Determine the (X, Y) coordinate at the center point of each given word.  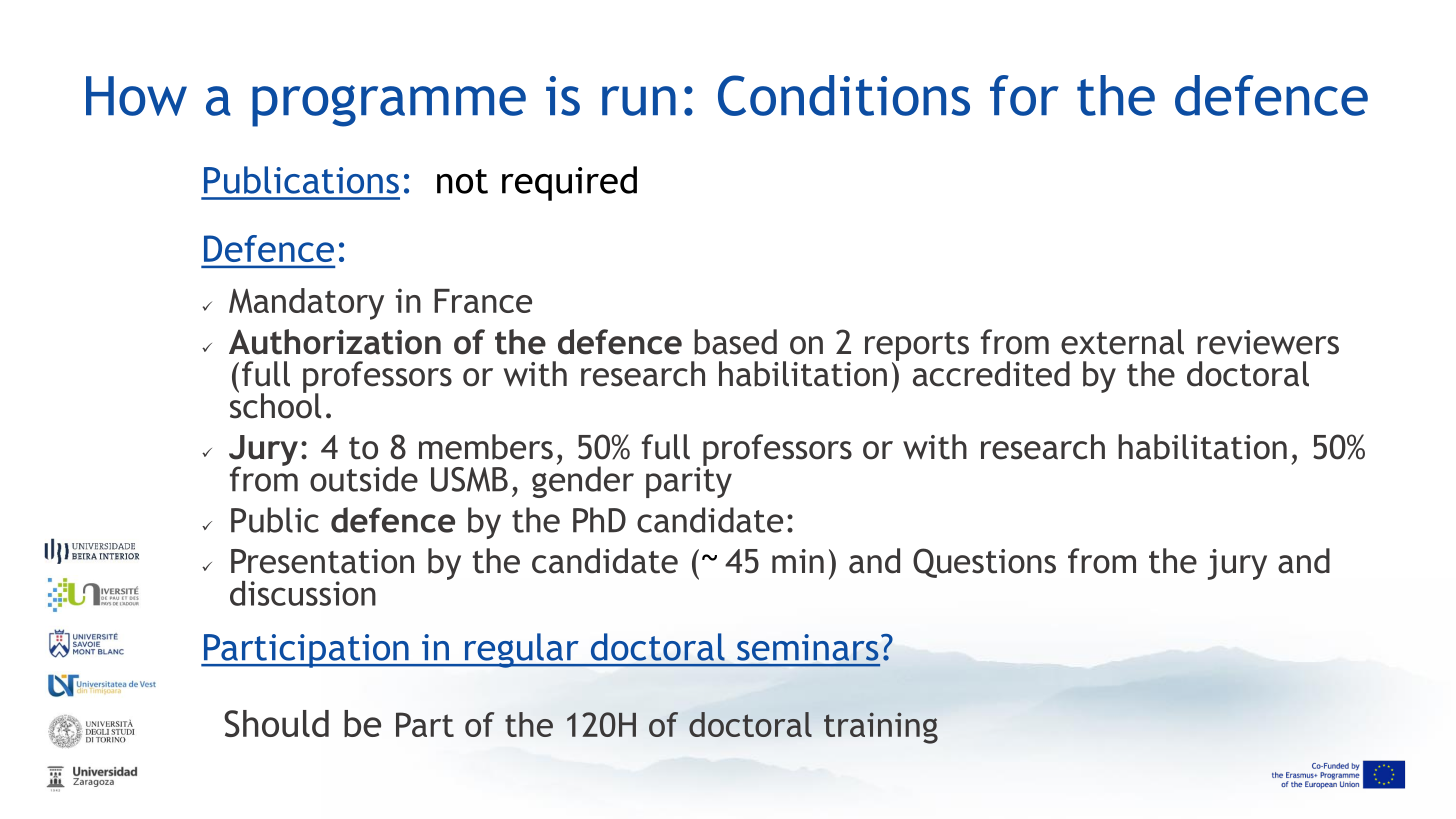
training (881, 728)
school (275, 405)
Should (276, 723)
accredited (991, 374)
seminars (808, 647)
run (639, 101)
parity (689, 481)
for (1024, 95)
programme (389, 106)
